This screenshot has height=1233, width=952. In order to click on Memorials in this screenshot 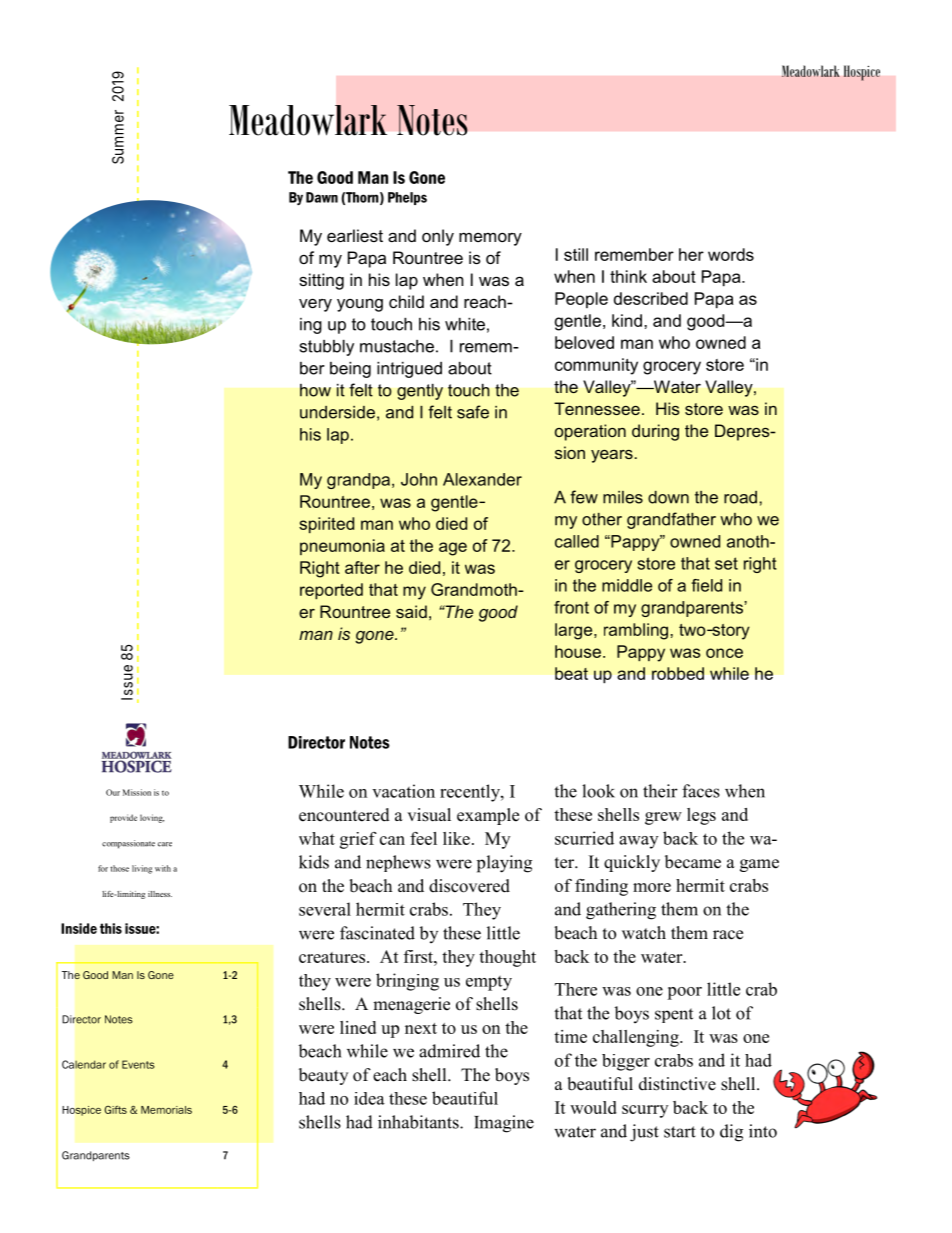, I will do `click(166, 1110)`.
